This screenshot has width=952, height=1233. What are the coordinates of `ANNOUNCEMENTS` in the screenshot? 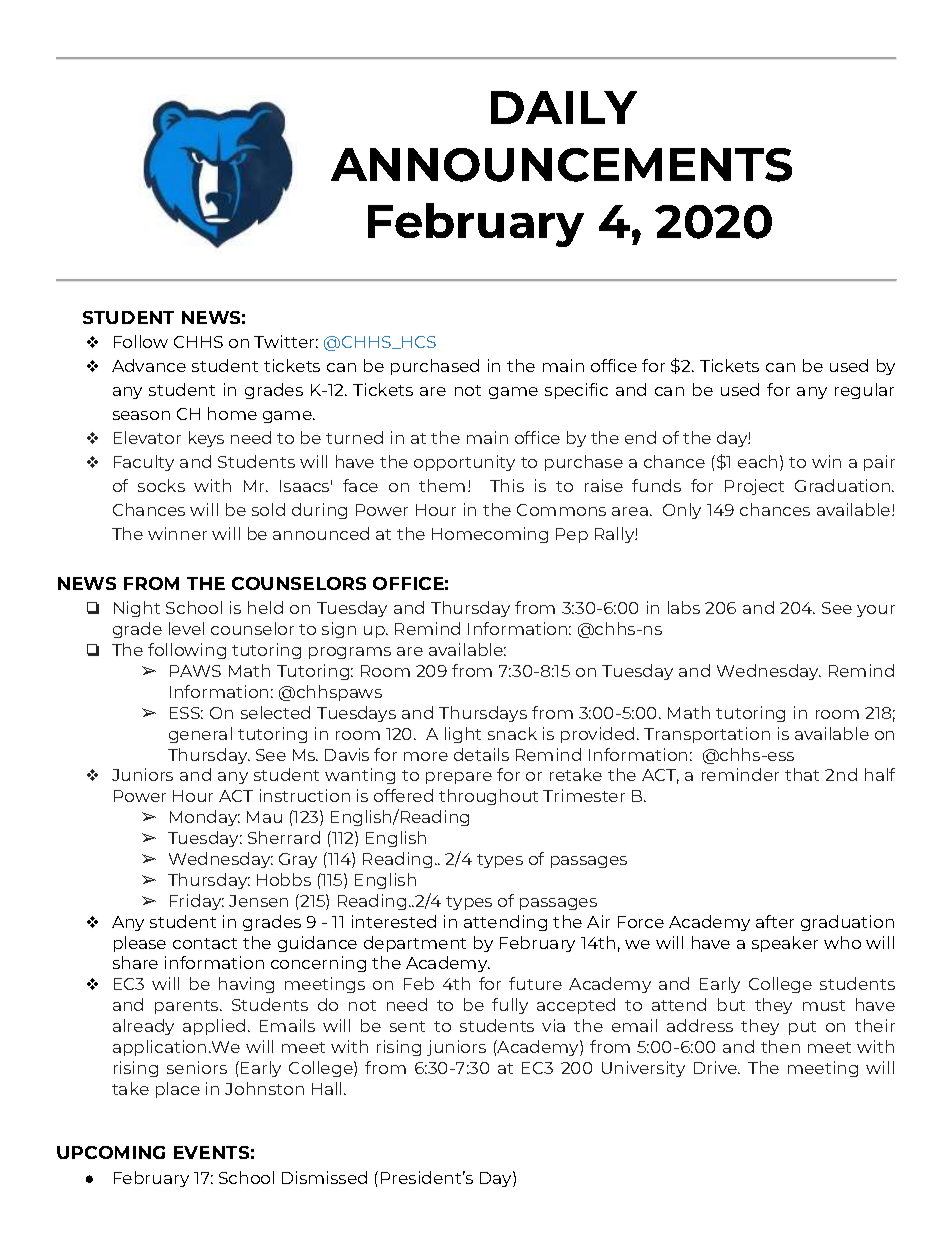 It's located at (561, 165).
